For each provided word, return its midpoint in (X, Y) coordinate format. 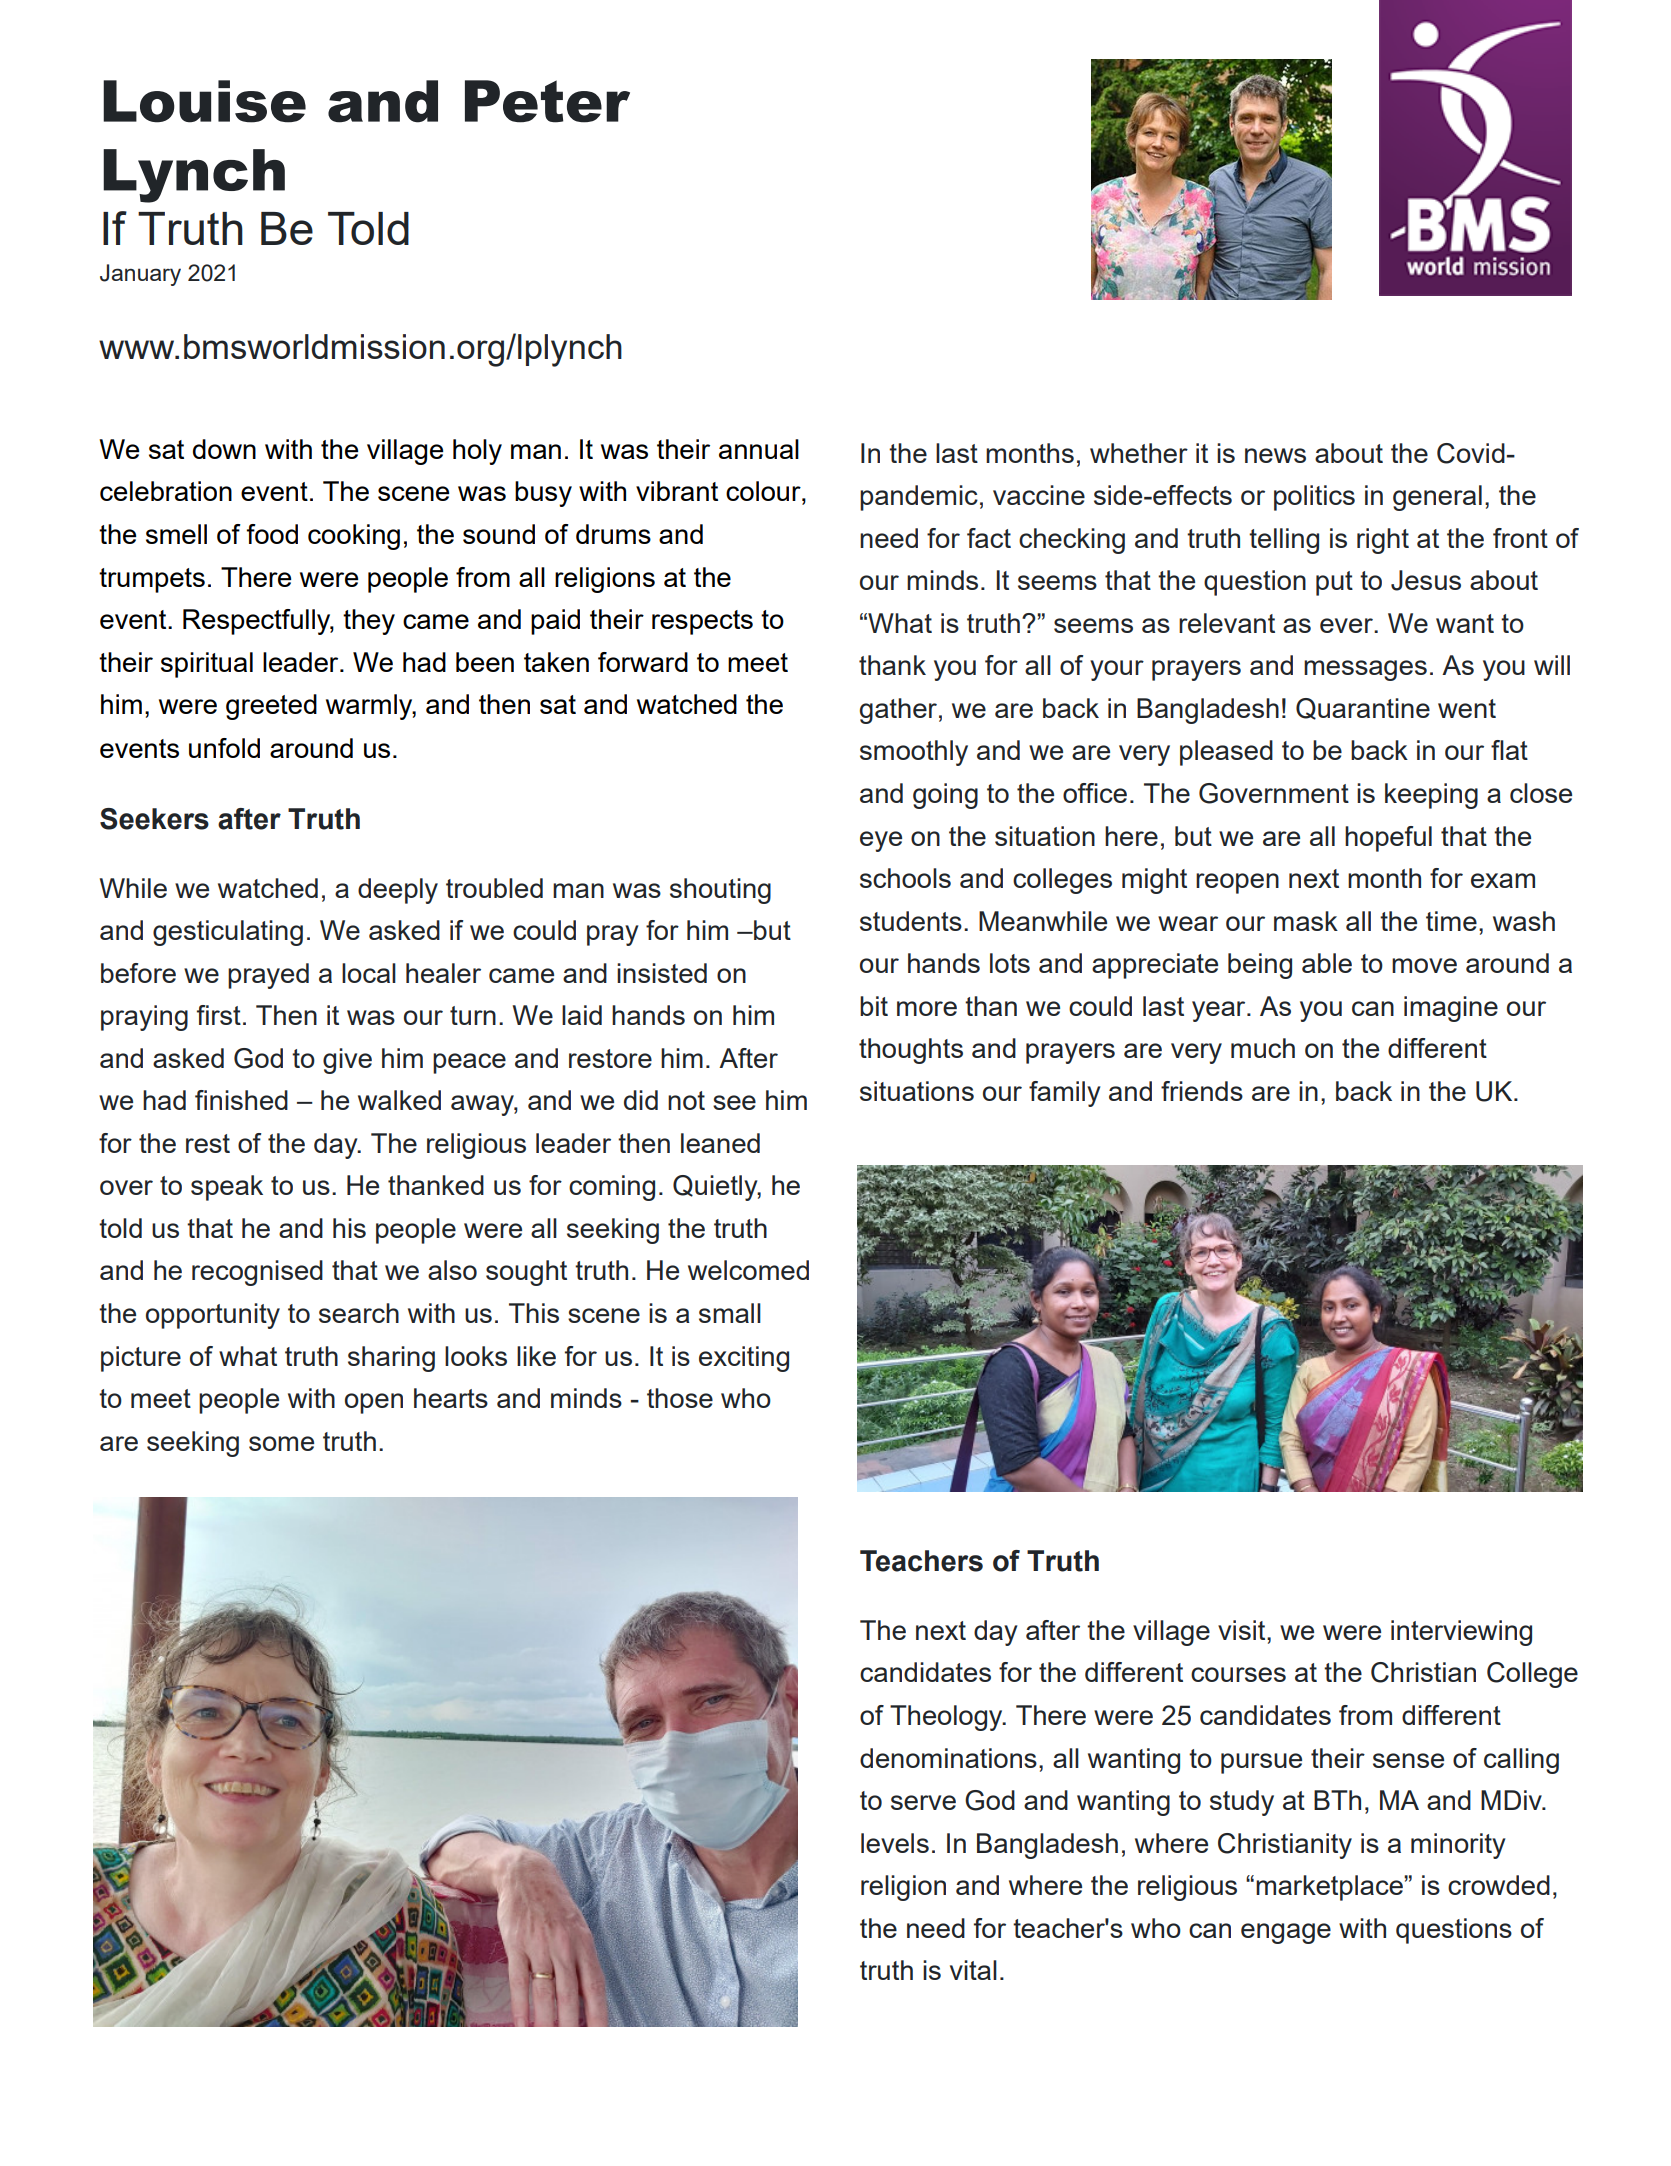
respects (702, 622)
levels (895, 1843)
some (281, 1443)
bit (874, 1006)
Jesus (1426, 580)
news (1275, 455)
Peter (547, 101)
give (347, 1061)
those (680, 1398)
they (369, 622)
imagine (1451, 1009)
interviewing (1461, 1633)
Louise (204, 101)
